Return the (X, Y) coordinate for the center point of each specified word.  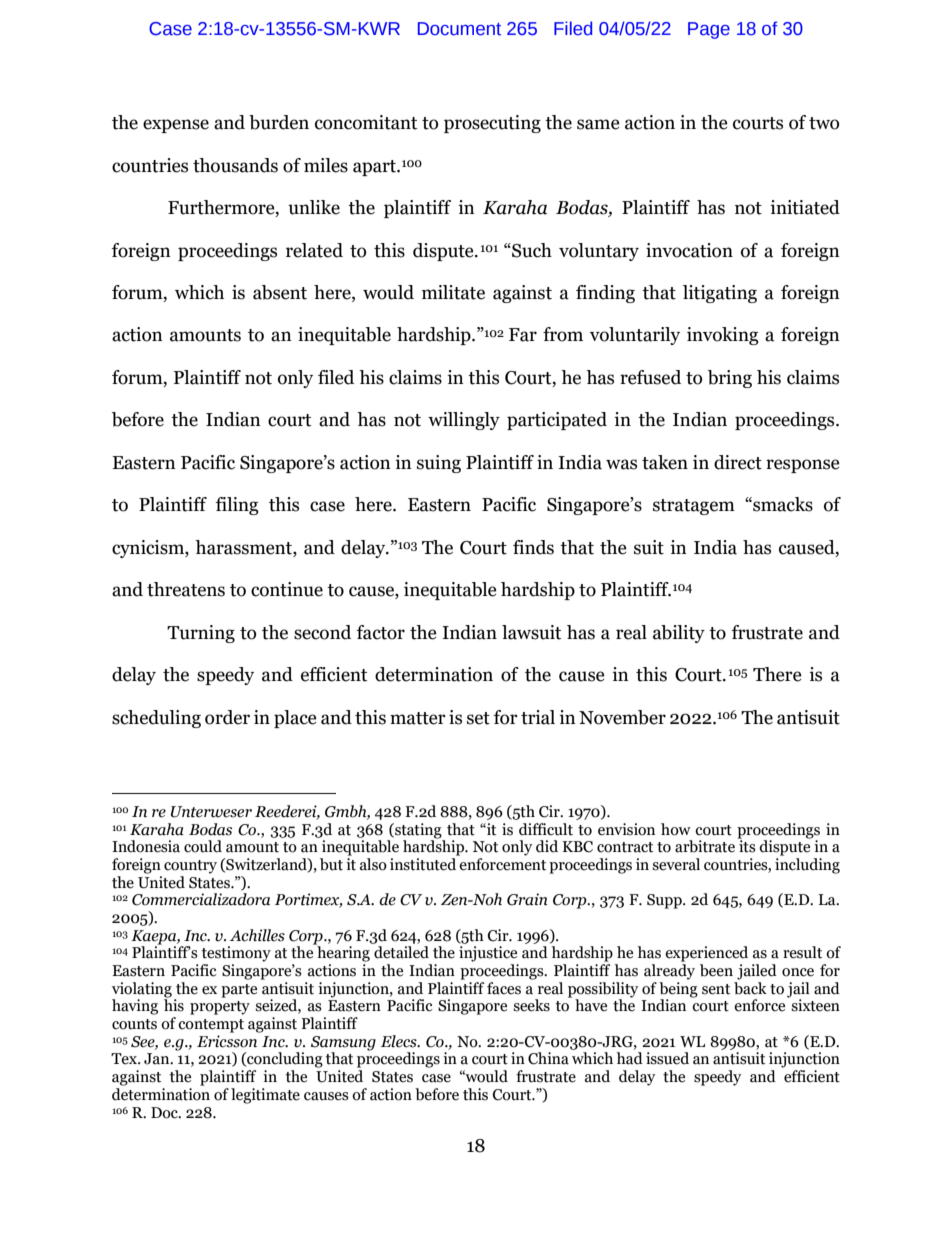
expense (176, 126)
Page (709, 30)
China (548, 1058)
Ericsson (227, 1041)
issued (667, 1058)
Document (459, 29)
